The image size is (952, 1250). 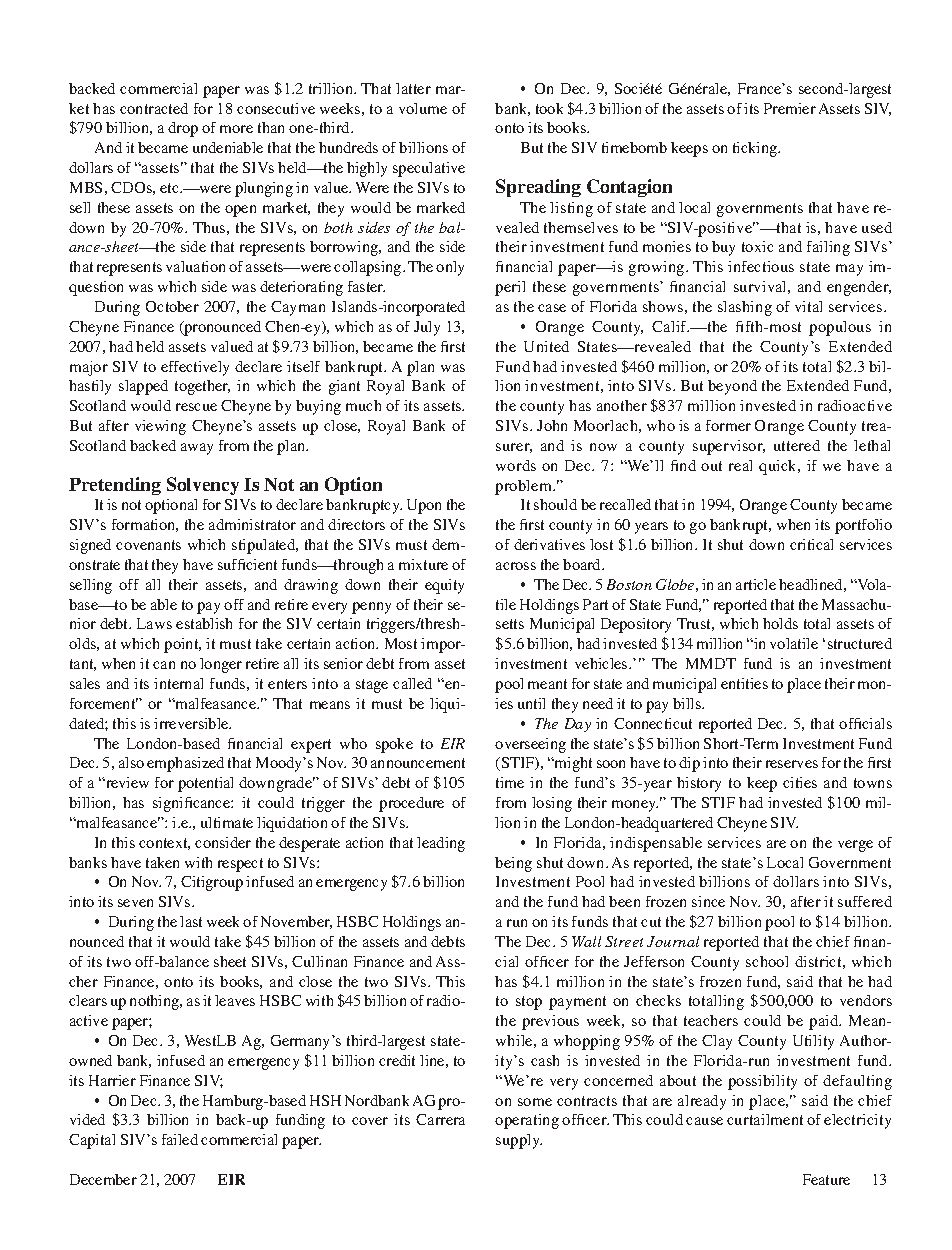 I want to click on equity, so click(x=444, y=586).
